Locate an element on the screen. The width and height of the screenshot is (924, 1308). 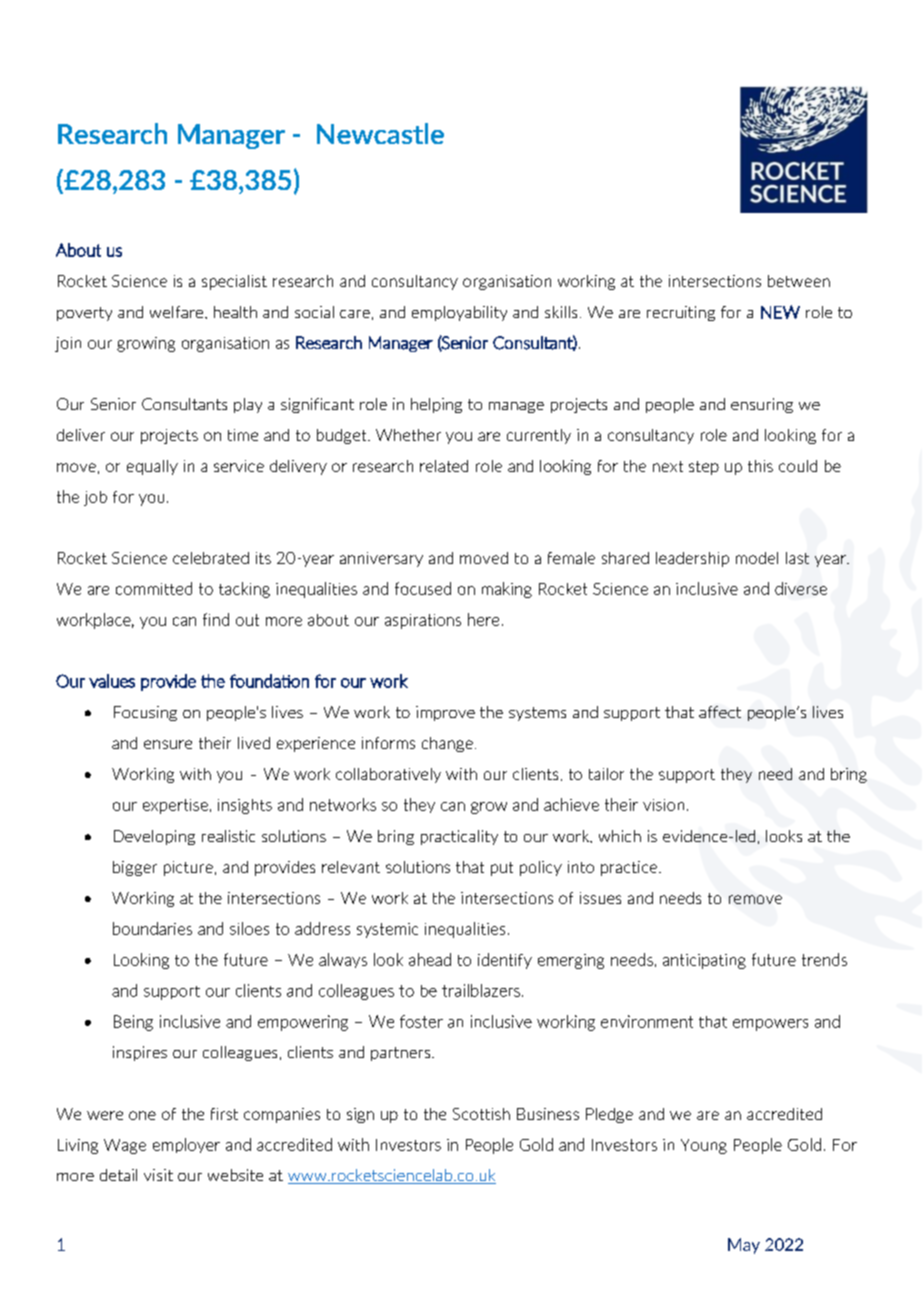
specialist is located at coordinates (234, 282).
